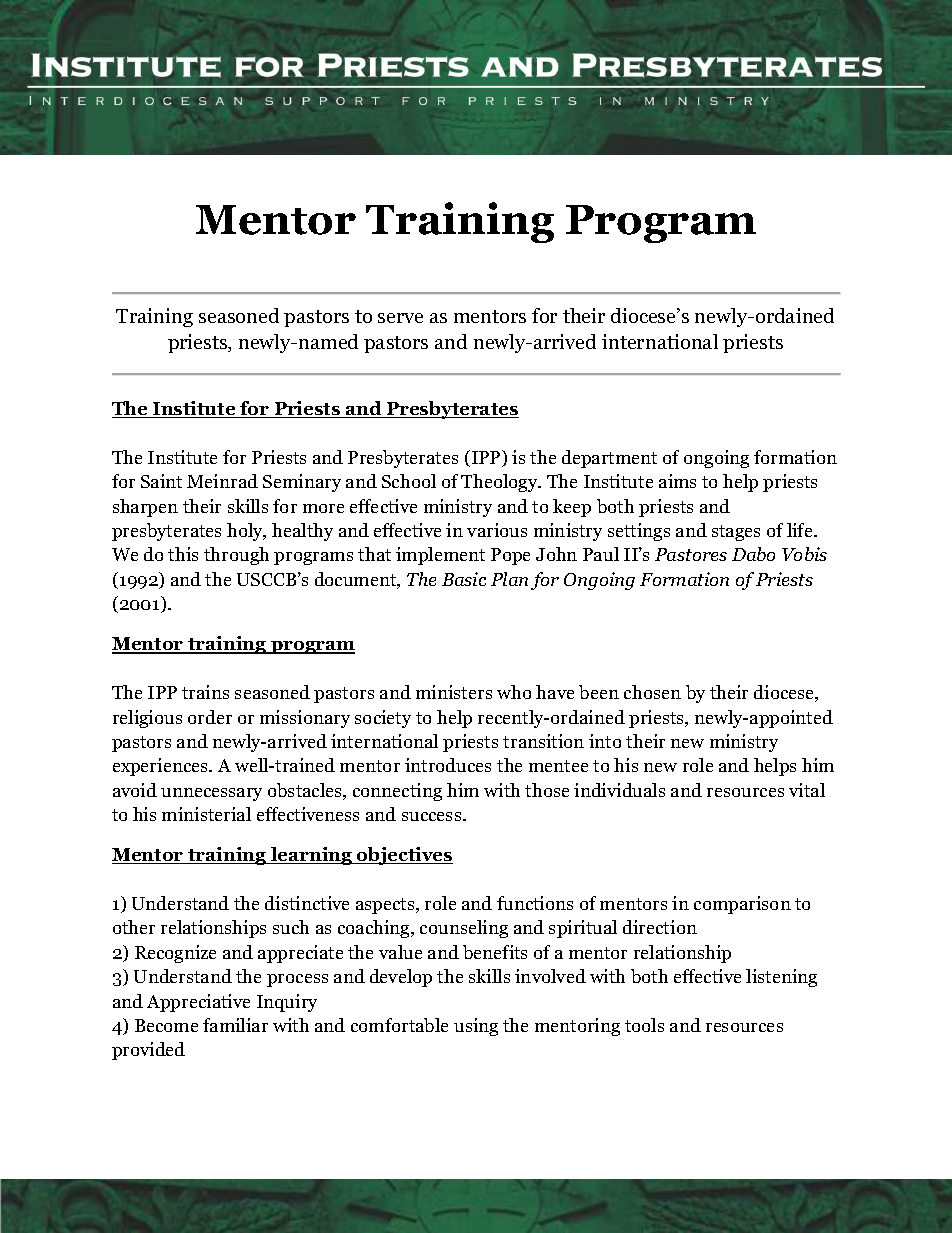 Image resolution: width=952 pixels, height=1233 pixels. What do you see at coordinates (736, 533) in the screenshot?
I see `stages` at bounding box center [736, 533].
